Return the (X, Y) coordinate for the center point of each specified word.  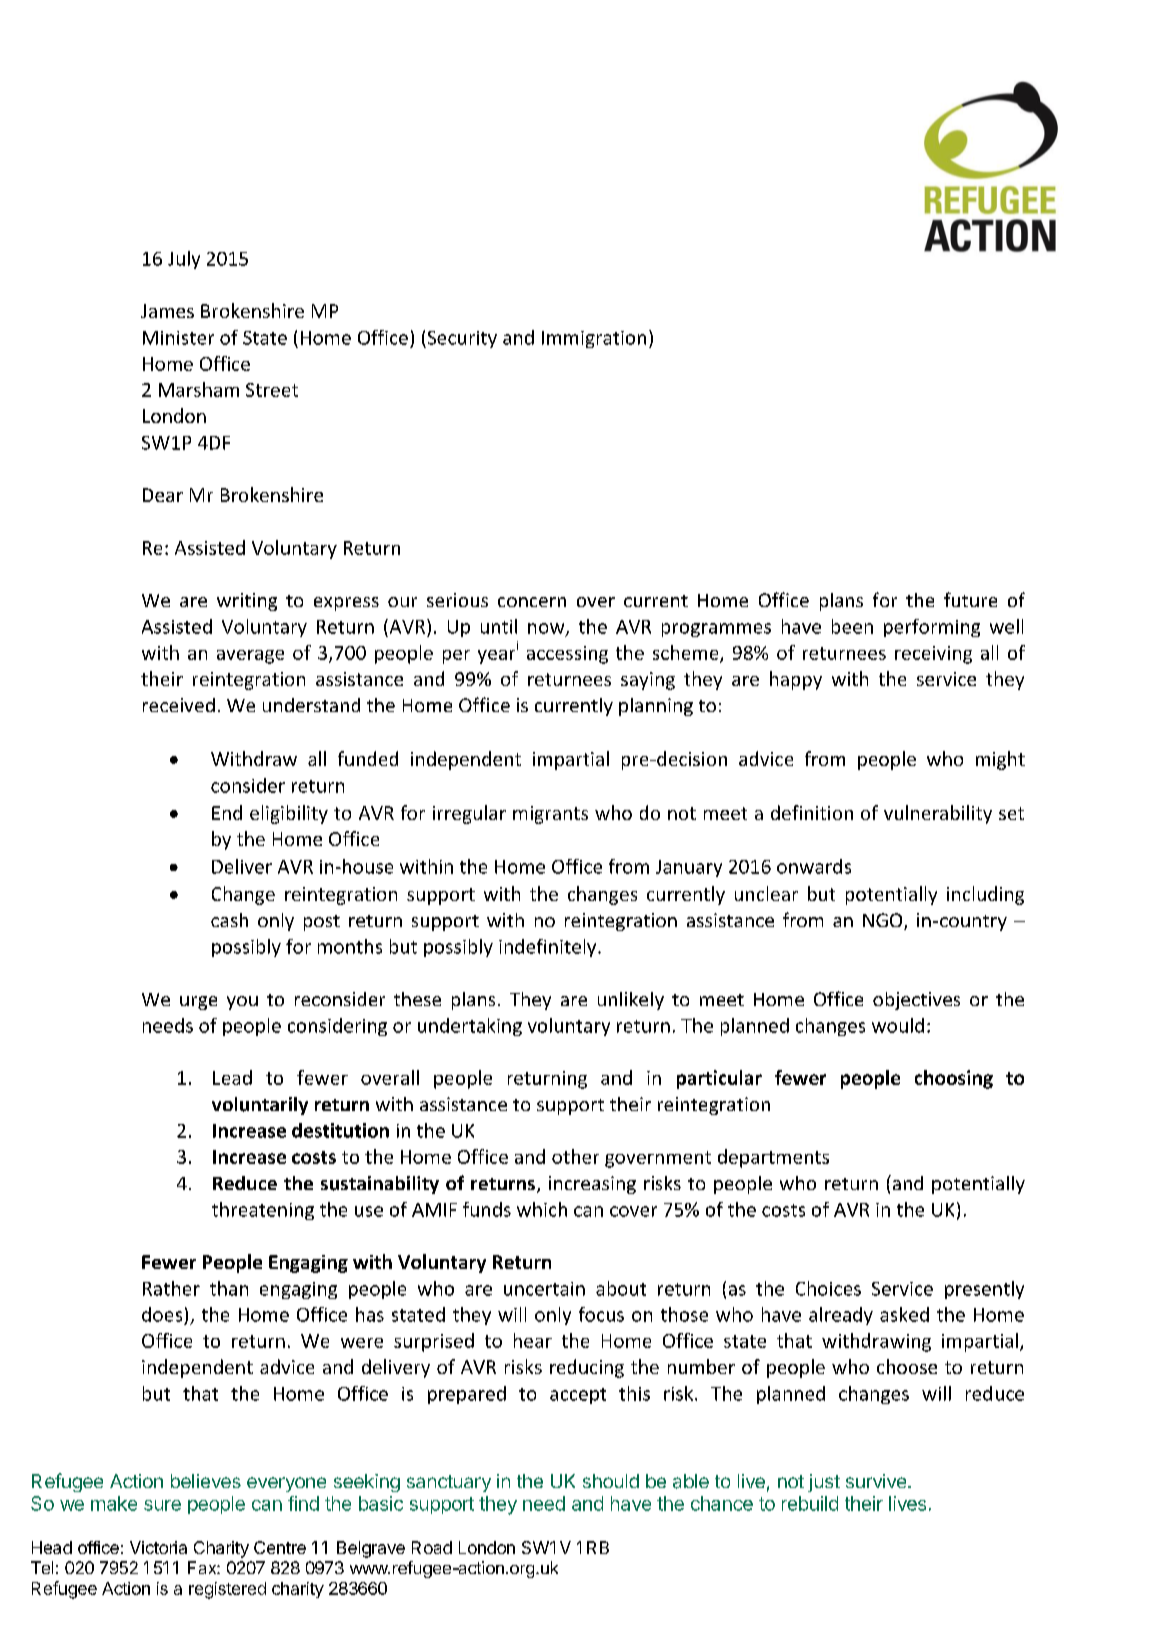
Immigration (594, 339)
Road (432, 1547)
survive (876, 1481)
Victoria (158, 1547)
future (970, 599)
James (167, 311)
